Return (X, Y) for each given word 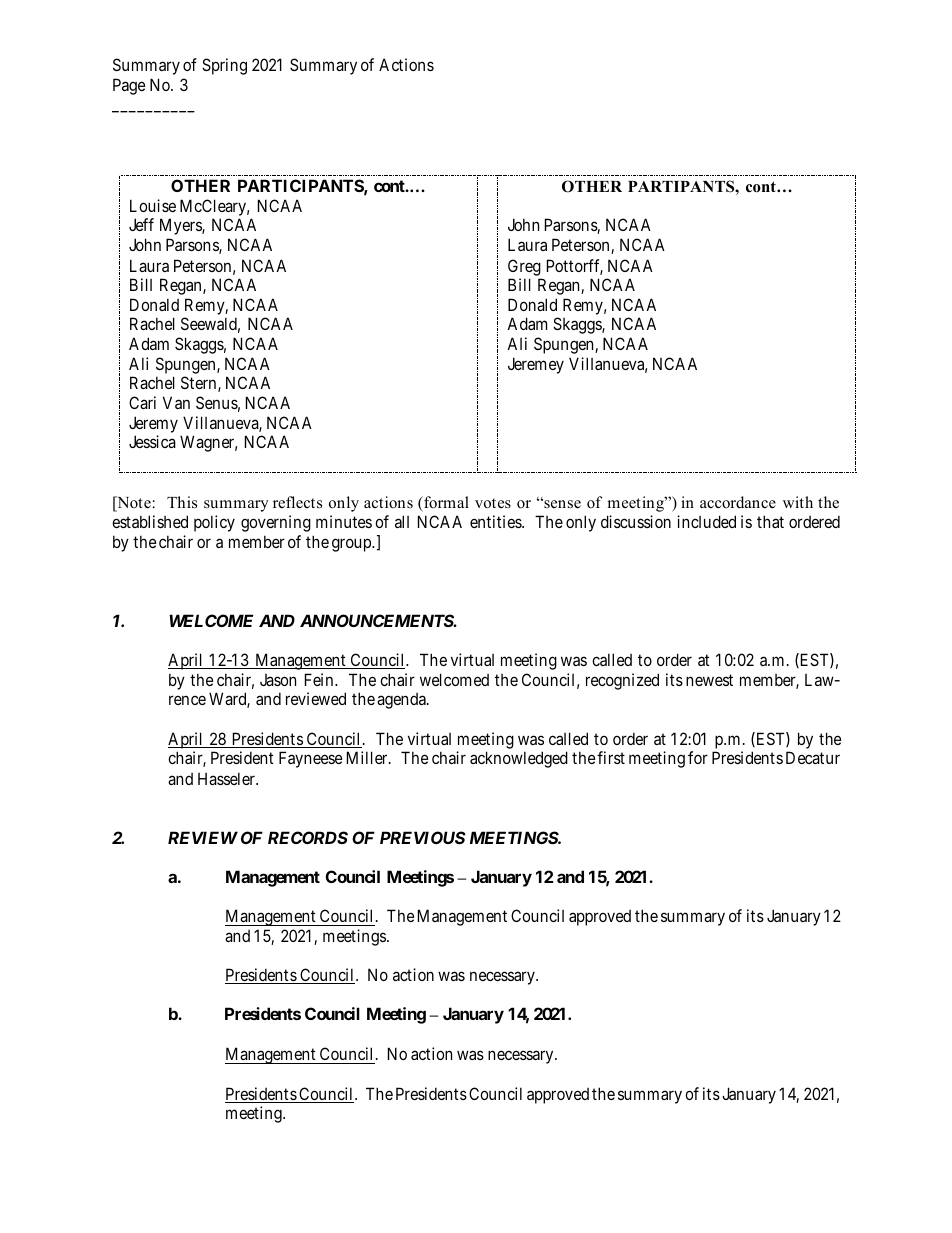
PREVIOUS (423, 837)
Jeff (141, 224)
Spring (224, 66)
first (611, 757)
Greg (524, 267)
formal (445, 502)
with (798, 502)
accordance (738, 502)
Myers (181, 226)
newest (709, 680)
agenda (402, 701)
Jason (278, 680)
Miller (368, 757)
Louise (153, 205)
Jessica (152, 441)
